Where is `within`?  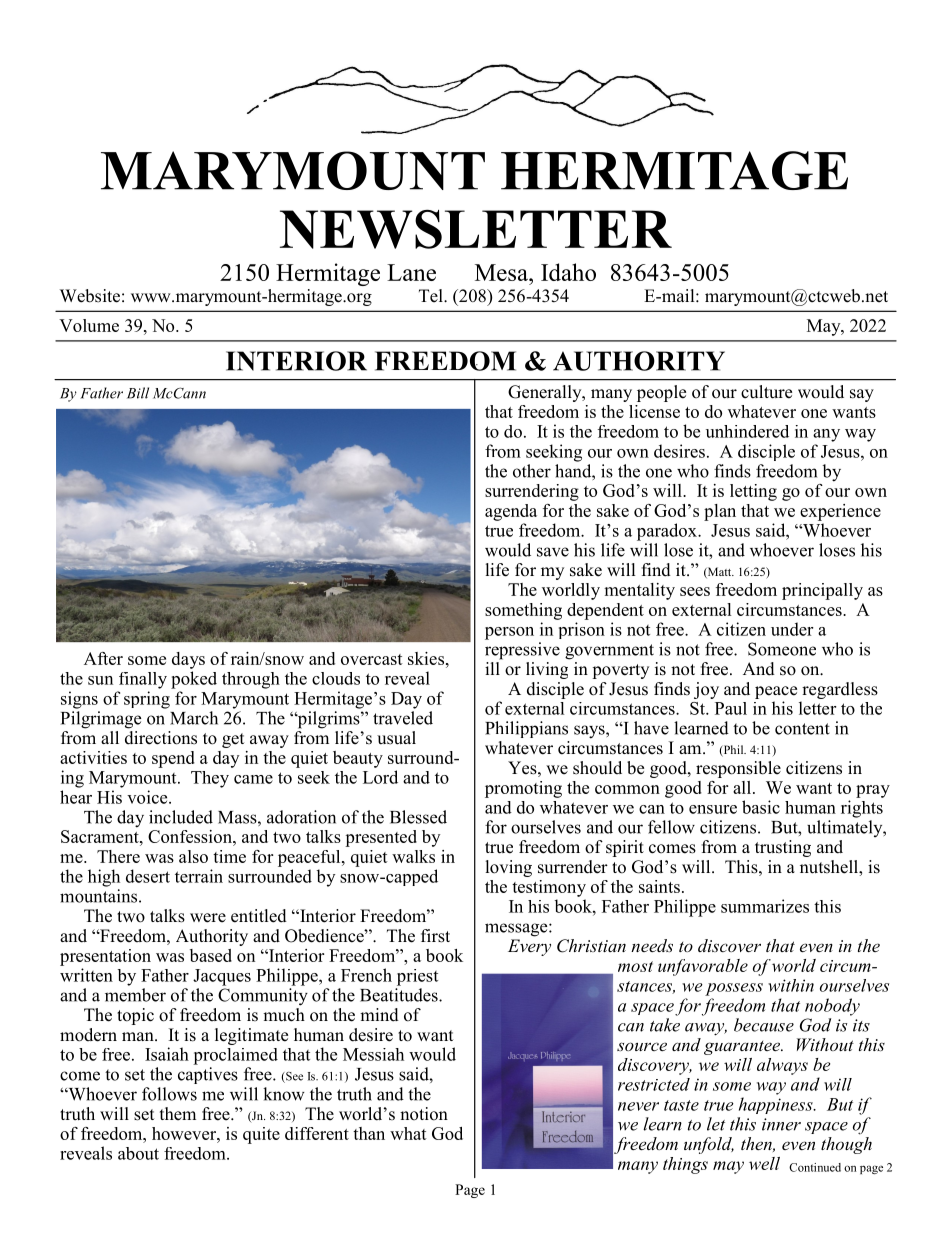 within is located at coordinates (791, 985).
